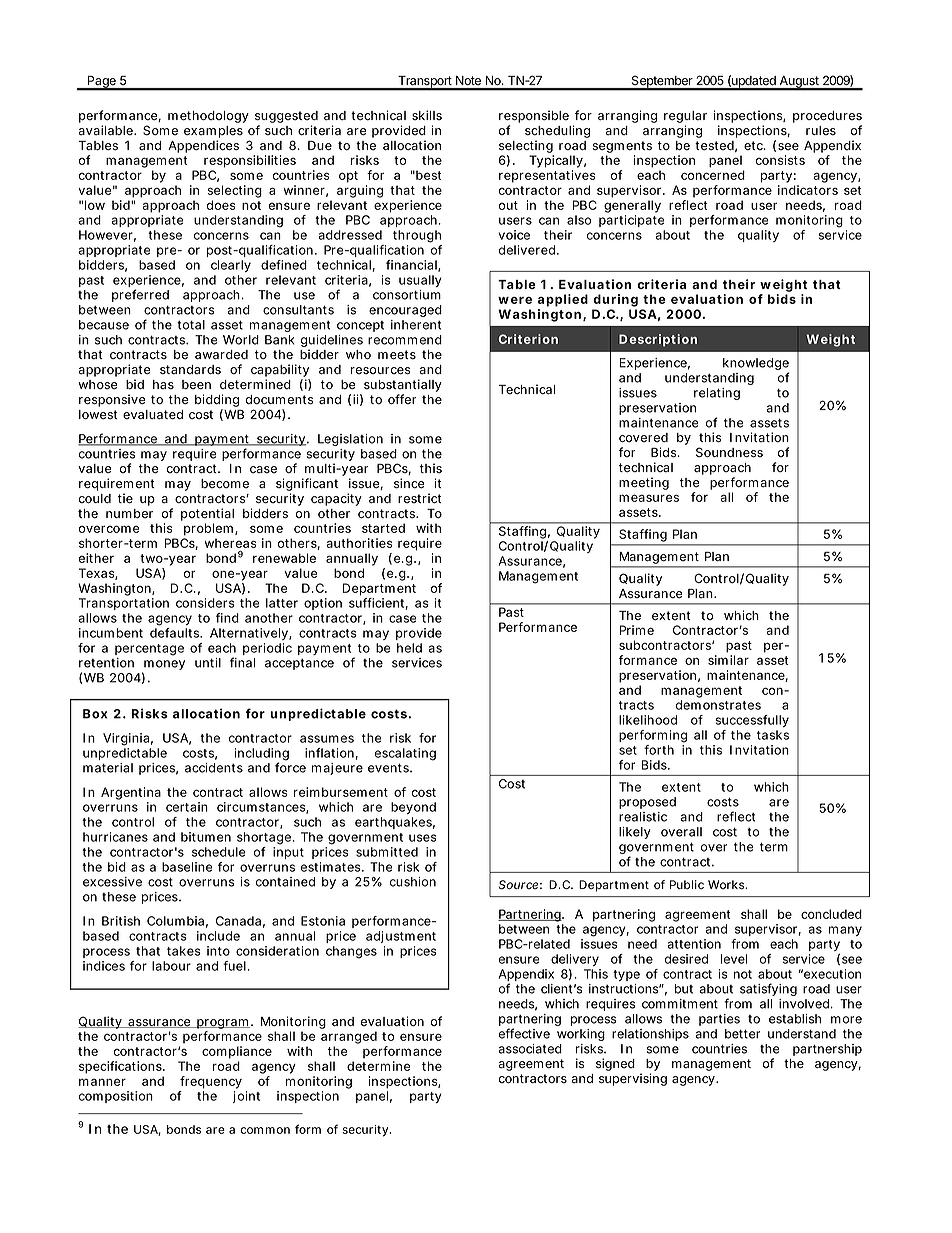  What do you see at coordinates (214, 768) in the image?
I see `accidents` at bounding box center [214, 768].
